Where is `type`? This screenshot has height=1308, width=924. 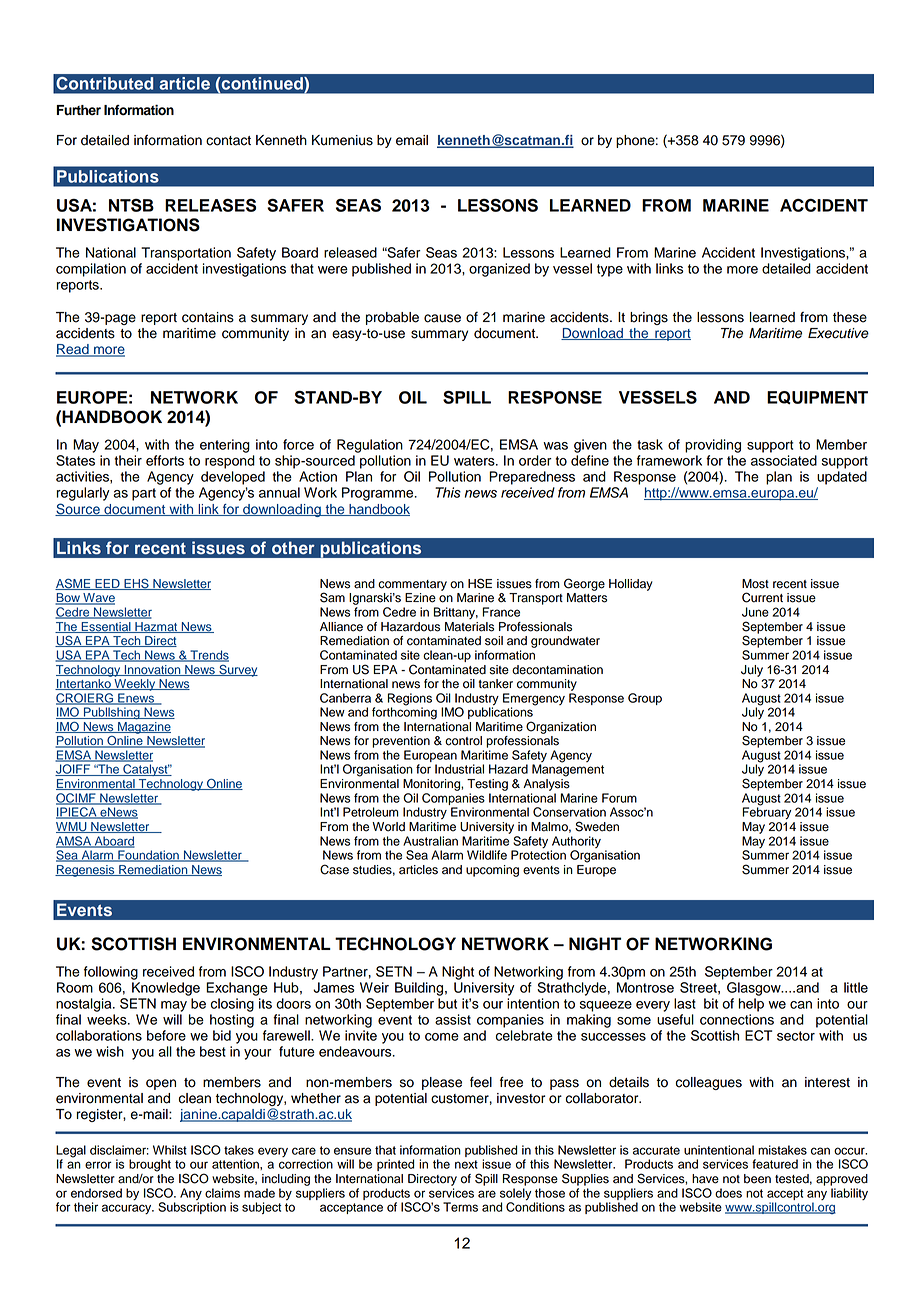 type is located at coordinates (610, 270).
